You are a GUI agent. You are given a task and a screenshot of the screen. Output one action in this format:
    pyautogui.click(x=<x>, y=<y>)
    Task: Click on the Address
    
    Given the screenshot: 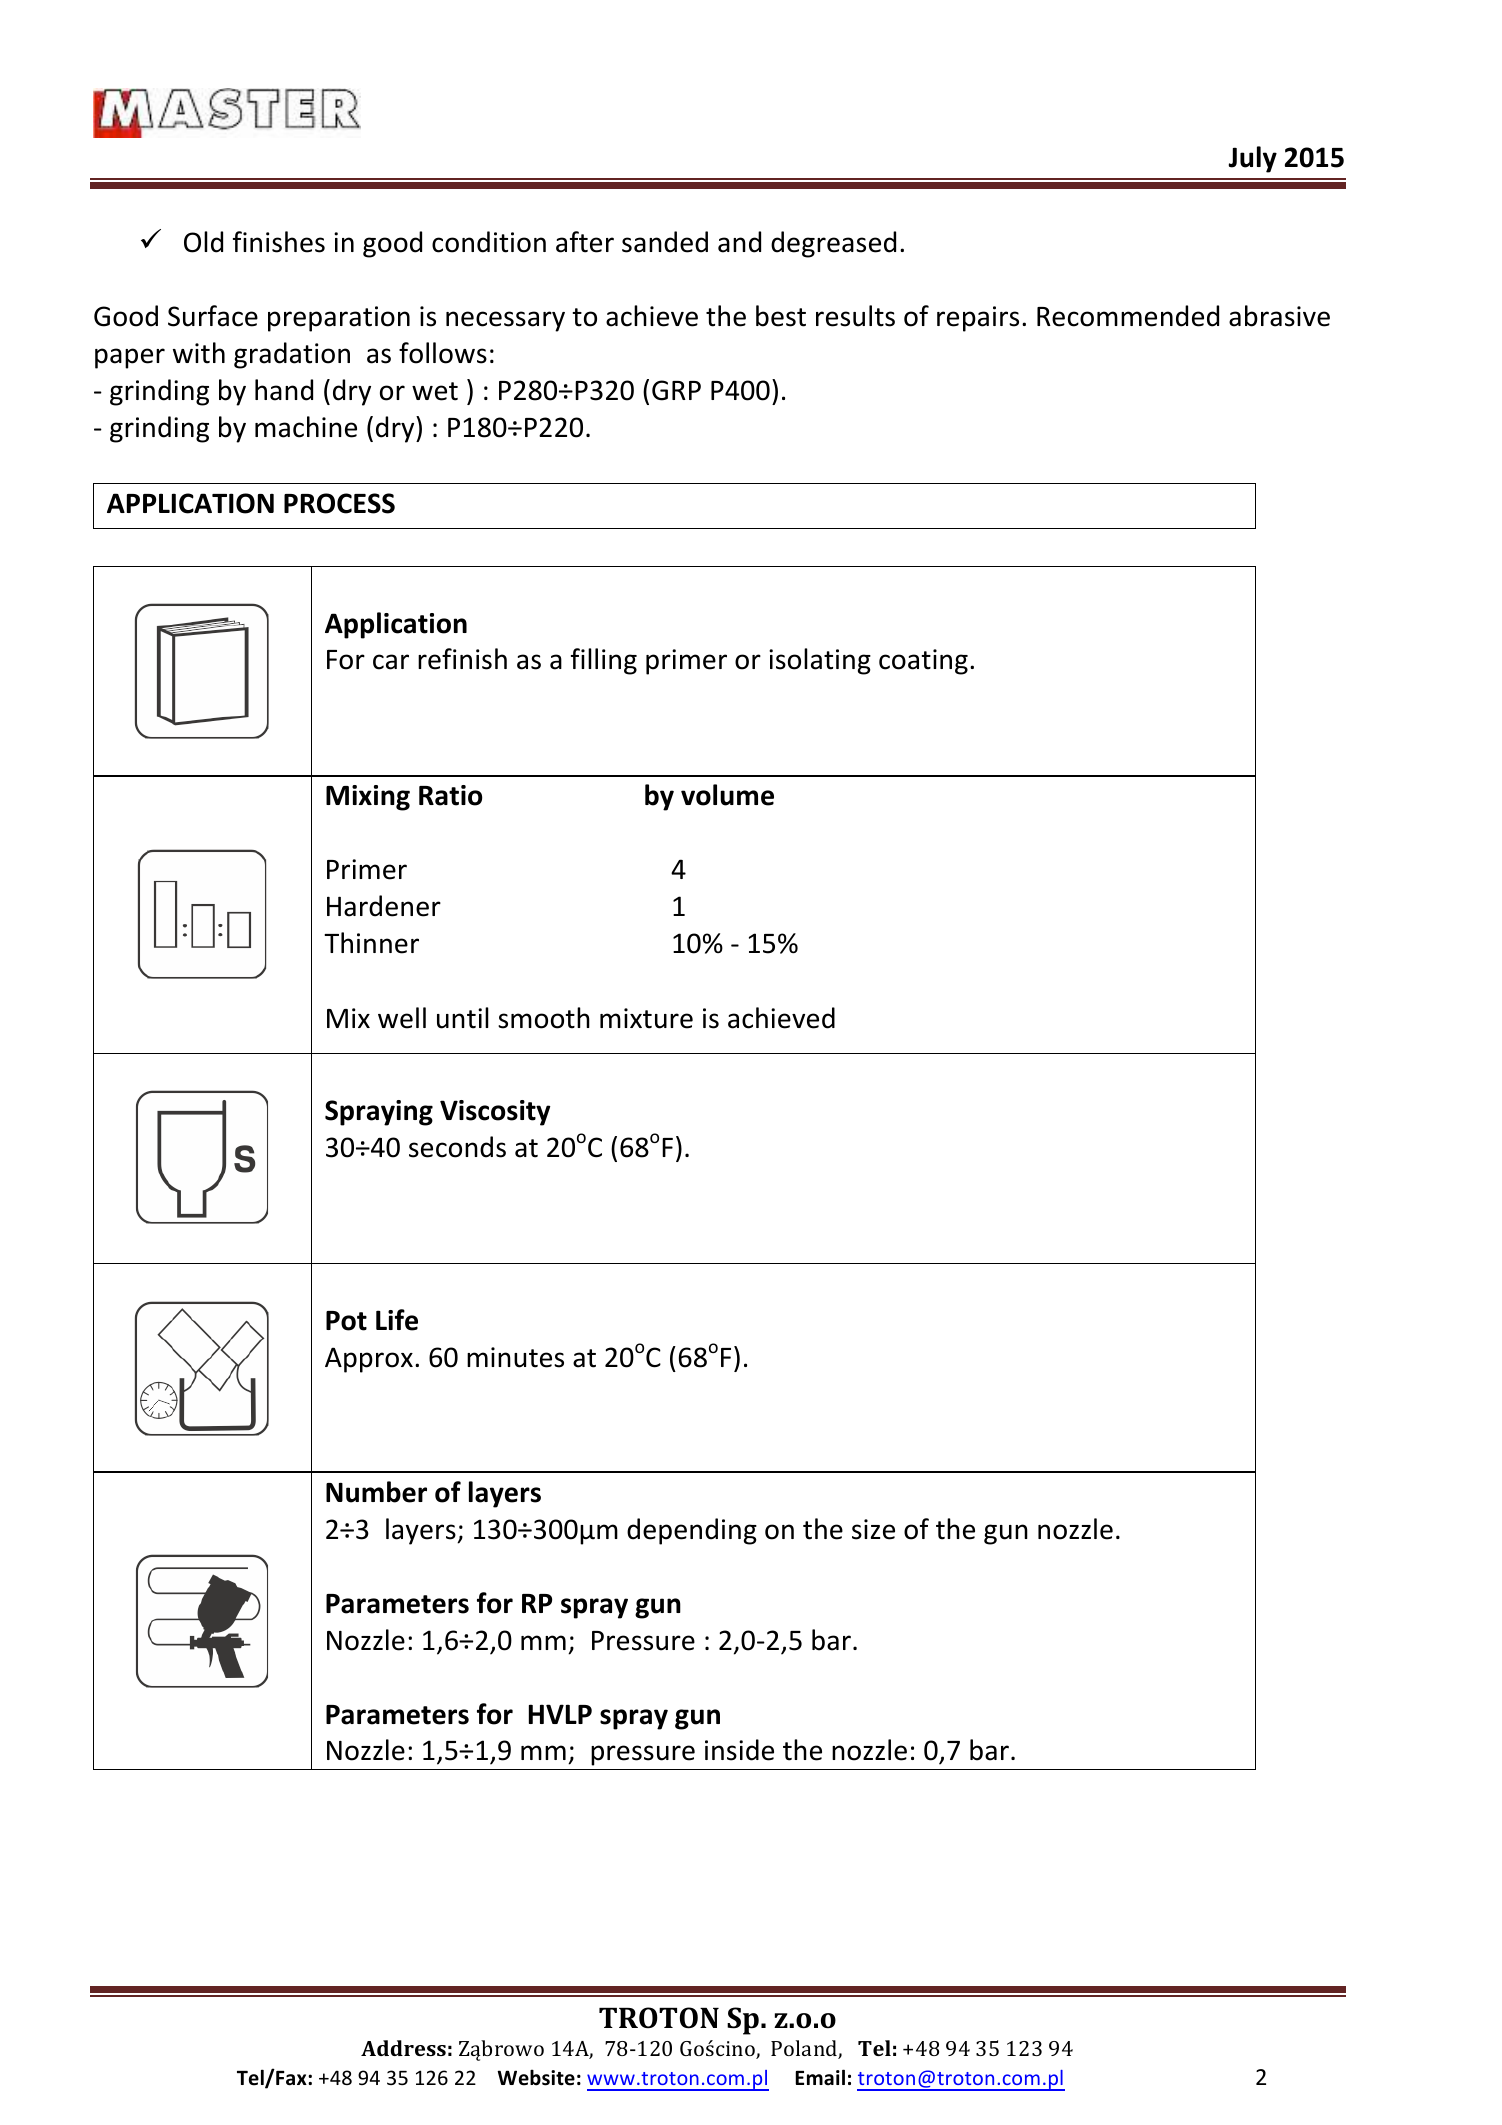 What is the action you would take?
    pyautogui.click(x=403, y=2048)
